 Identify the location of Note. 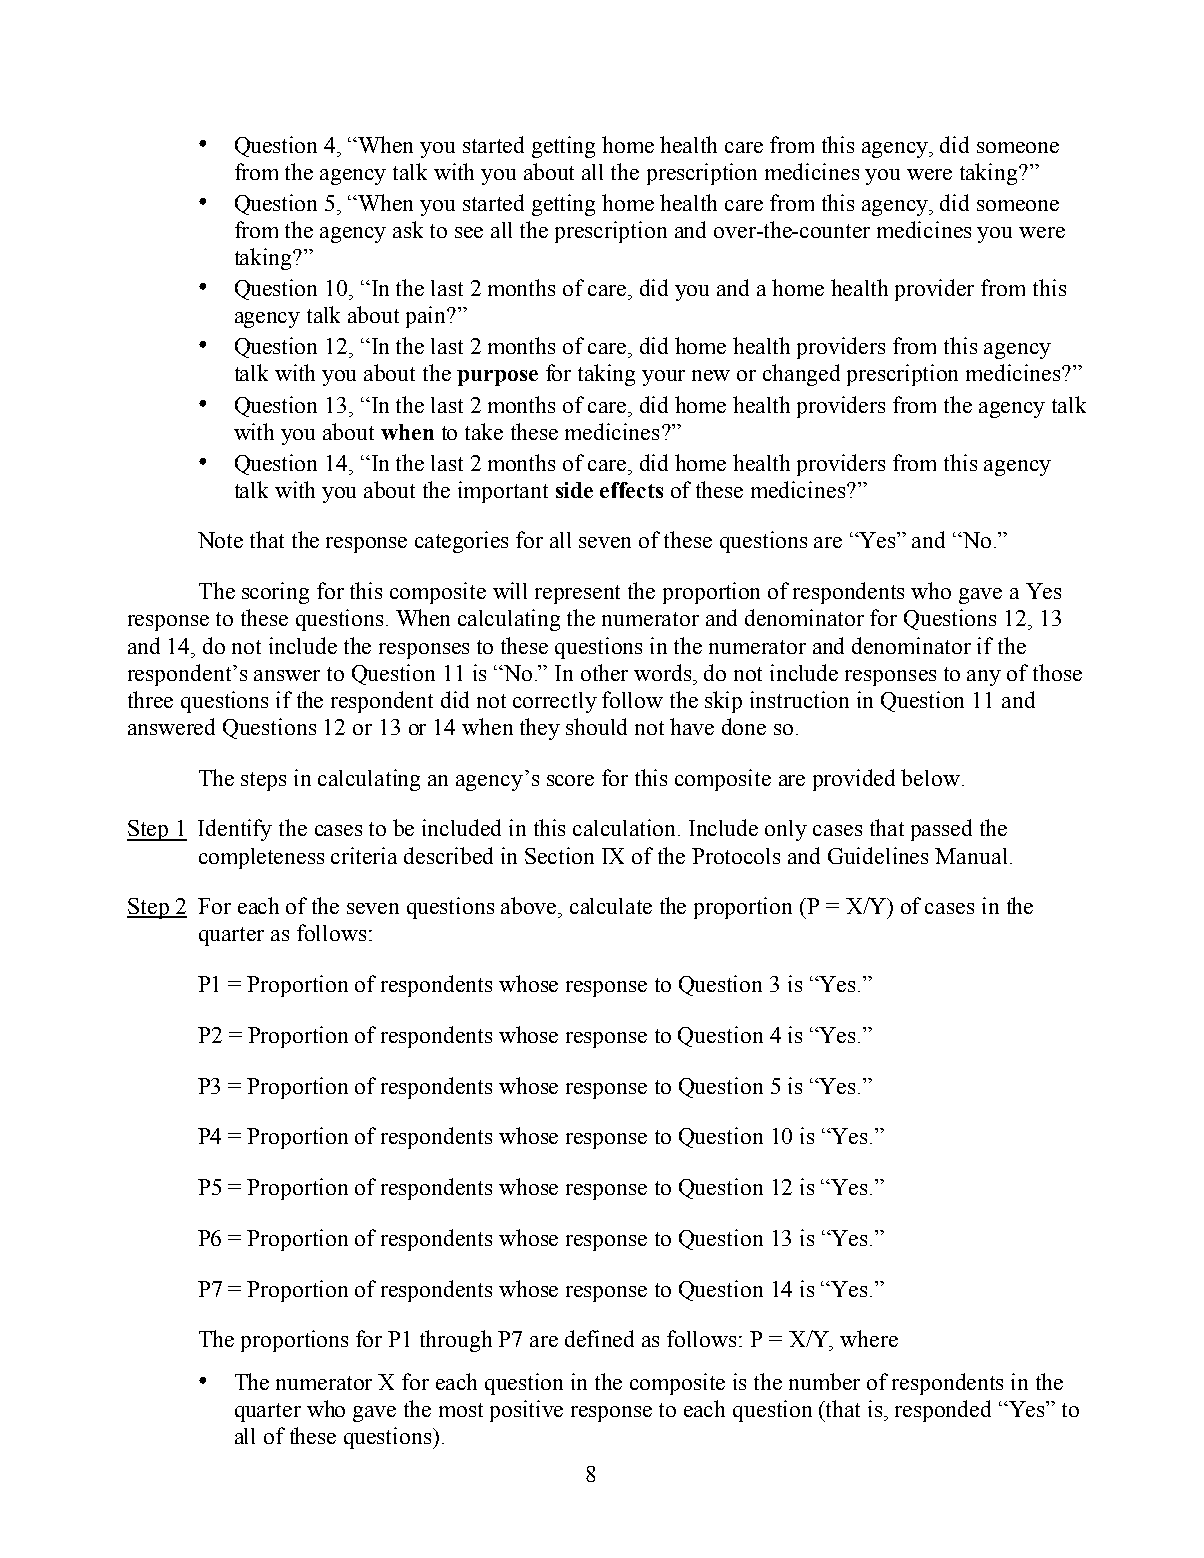
(220, 540).
